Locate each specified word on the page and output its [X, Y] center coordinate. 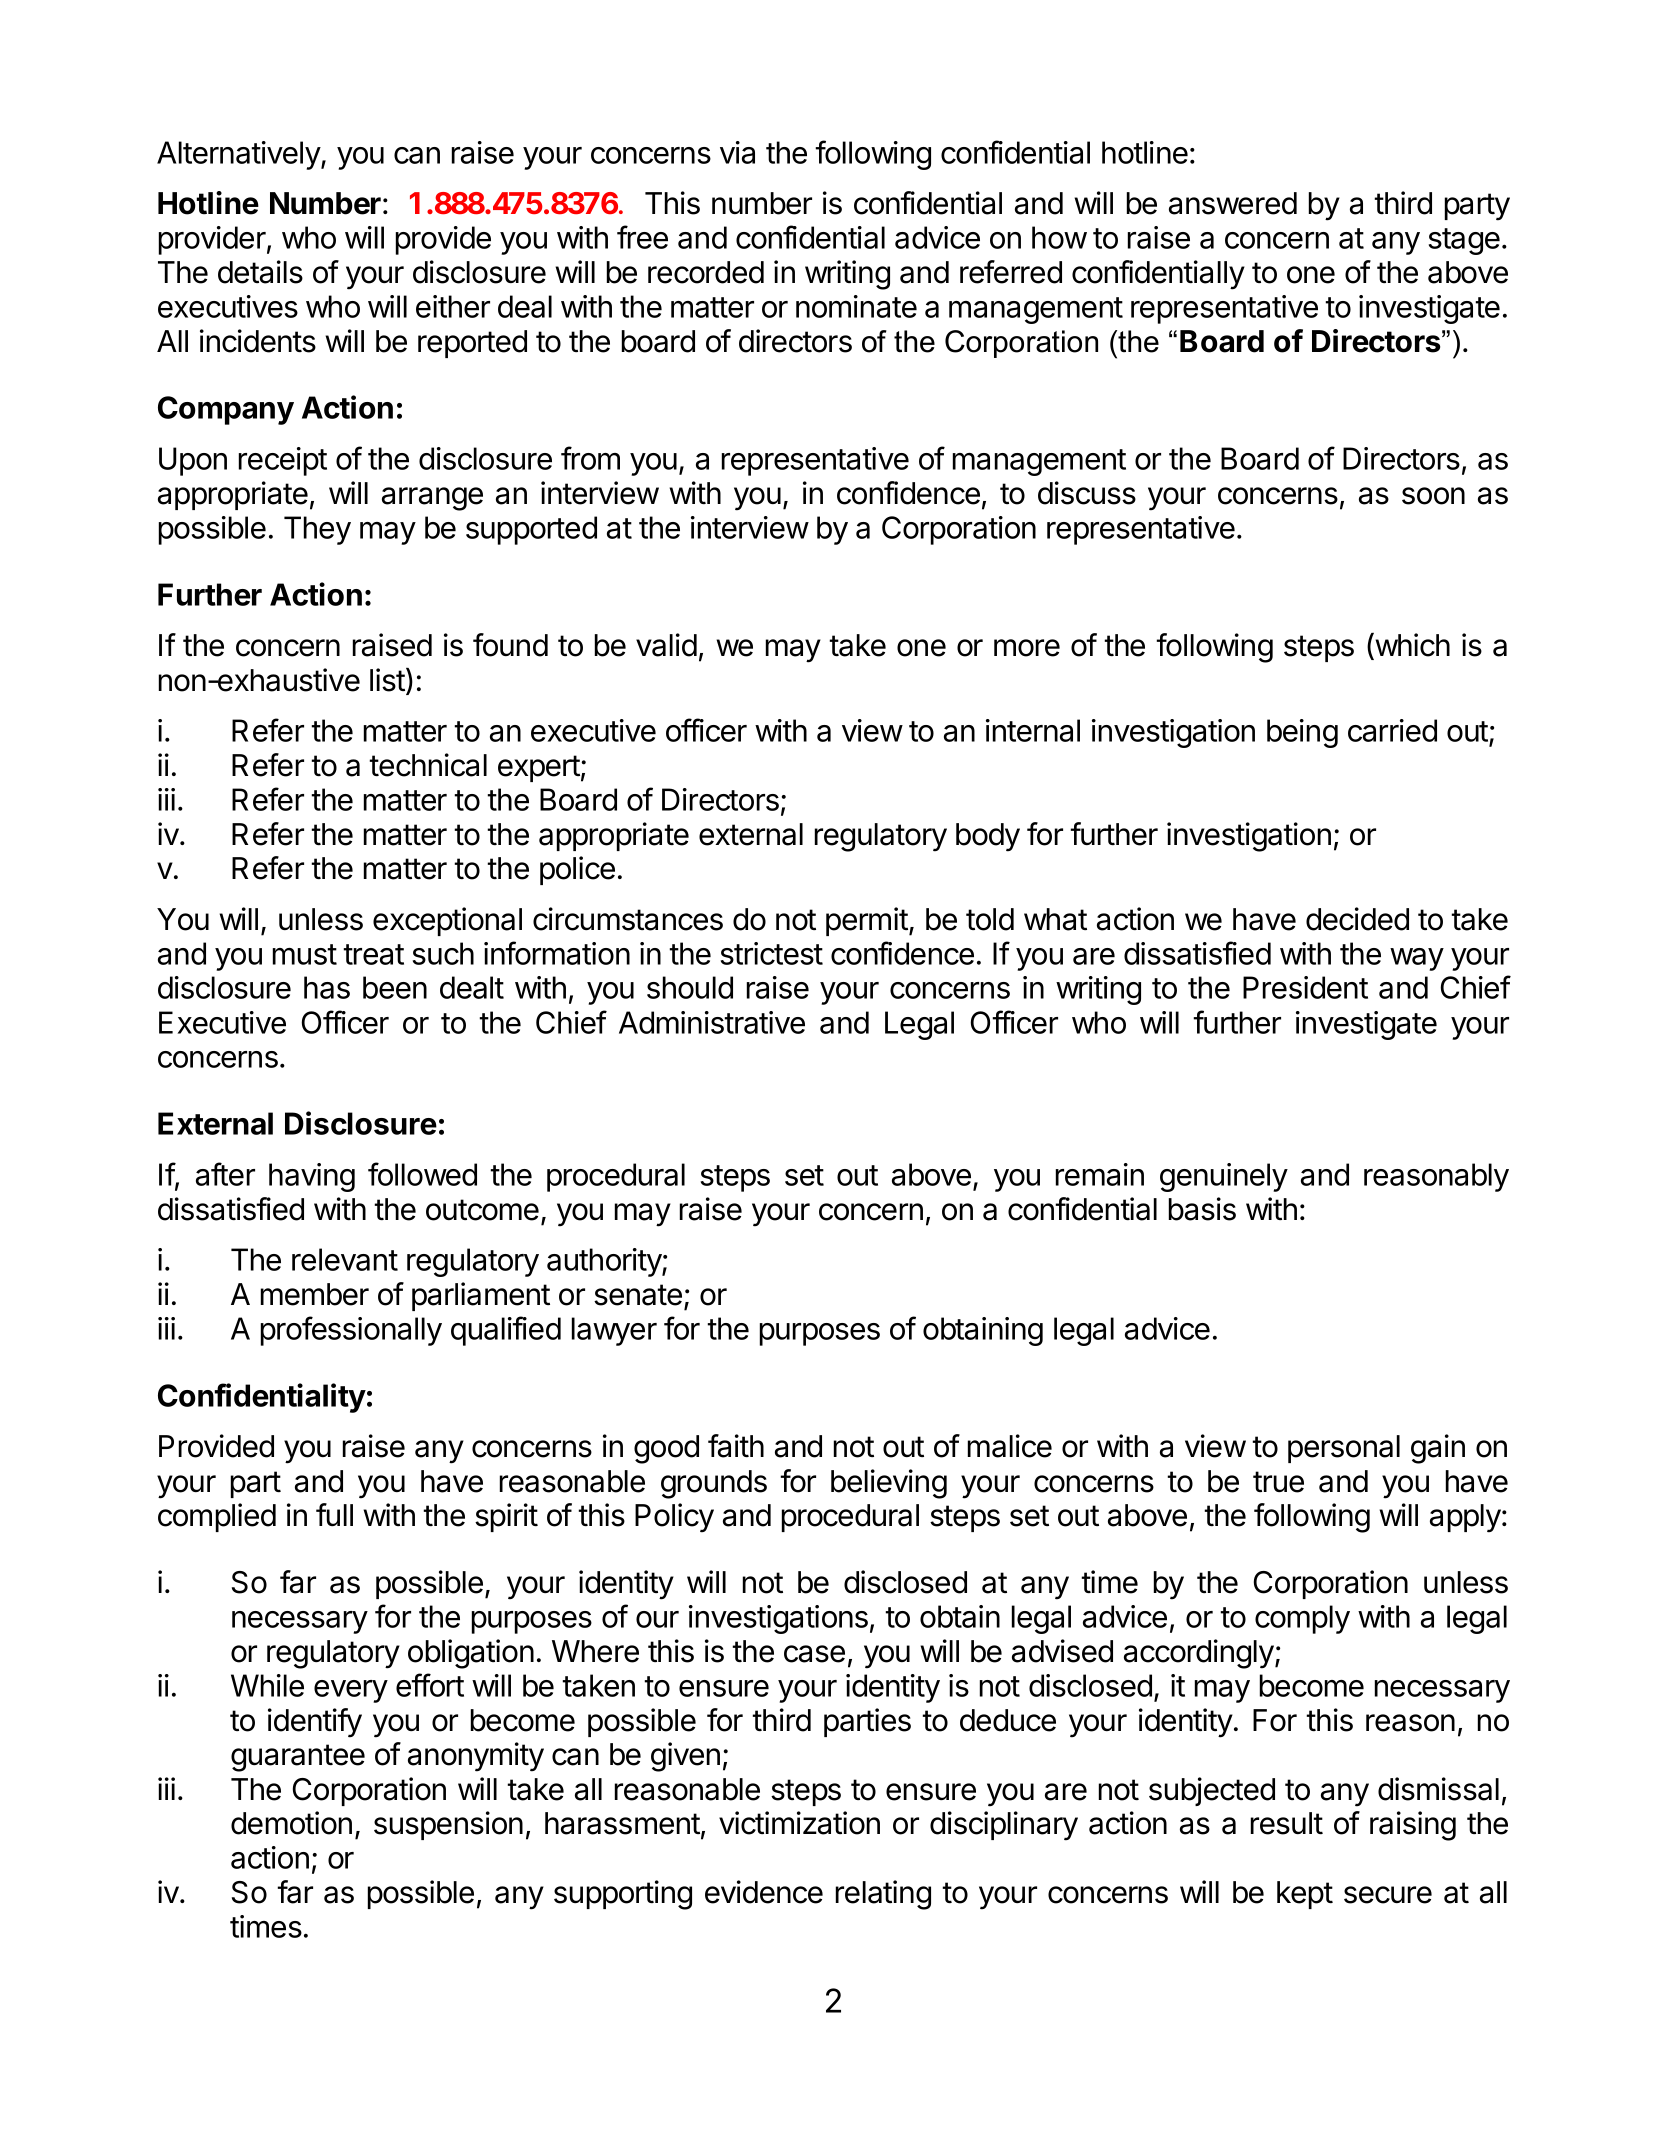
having [312, 1177]
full [334, 1514]
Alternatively [239, 155]
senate [638, 1295]
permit [867, 921]
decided [1357, 919]
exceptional [447, 921]
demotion [291, 1823]
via [737, 152]
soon [1433, 496]
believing [889, 1484]
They [317, 530]
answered [1233, 203]
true [1278, 1482]
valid [666, 645]
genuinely [1224, 1177]
